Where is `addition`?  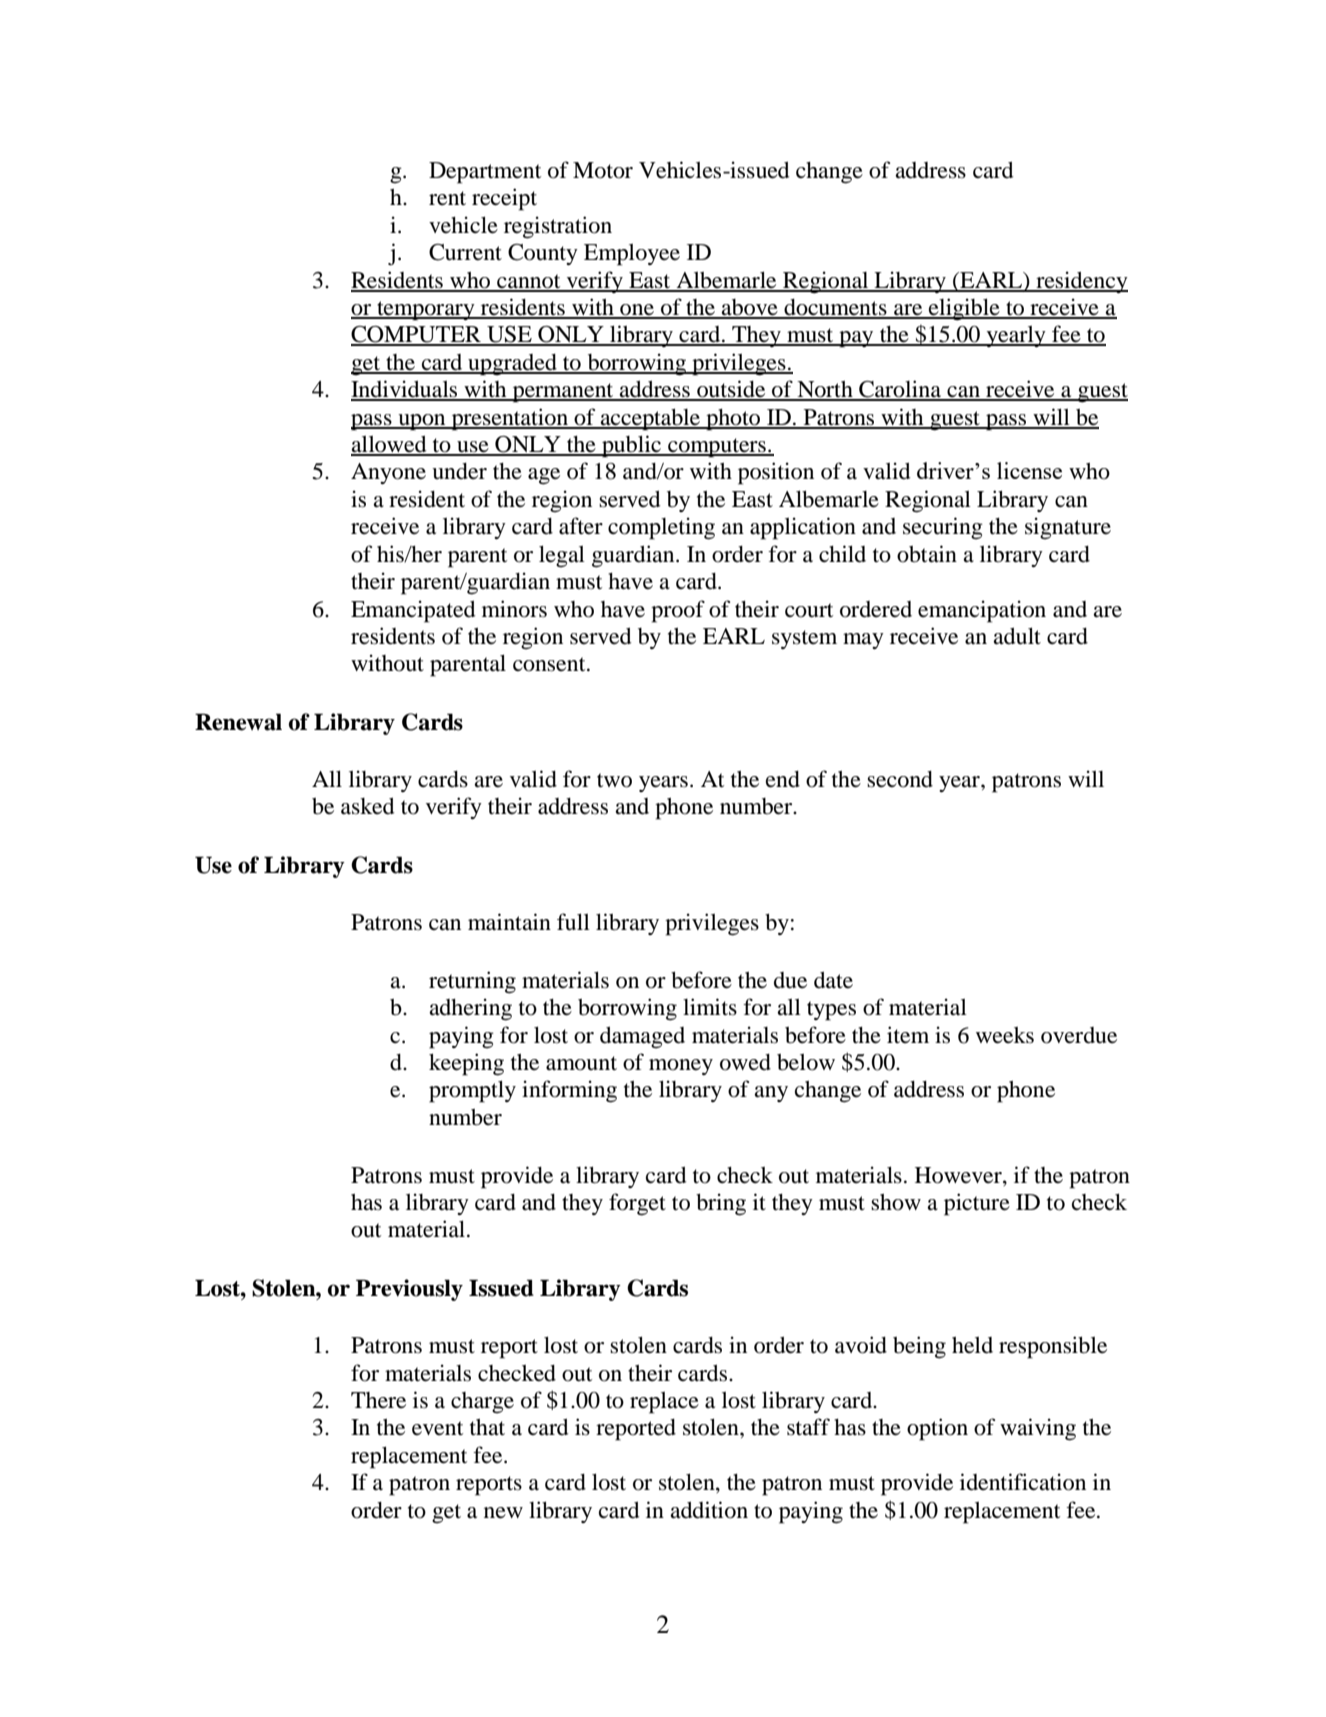 addition is located at coordinates (709, 1510).
